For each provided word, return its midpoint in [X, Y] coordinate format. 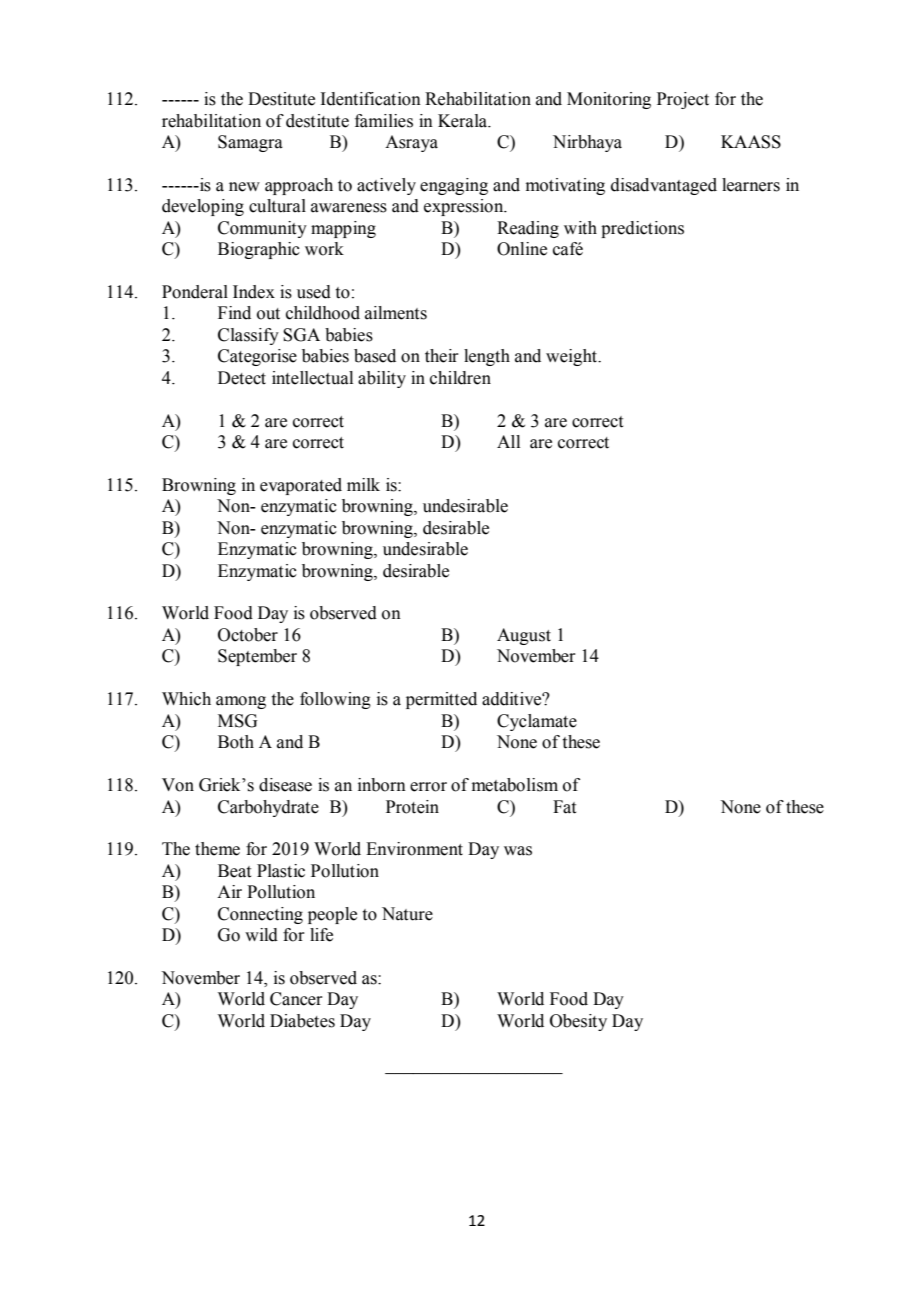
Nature [407, 914]
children [460, 378]
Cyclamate [537, 722]
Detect [242, 378]
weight [572, 357]
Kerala [464, 121]
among [241, 702]
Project [683, 100]
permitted [441, 700]
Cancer [296, 999]
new [244, 187]
